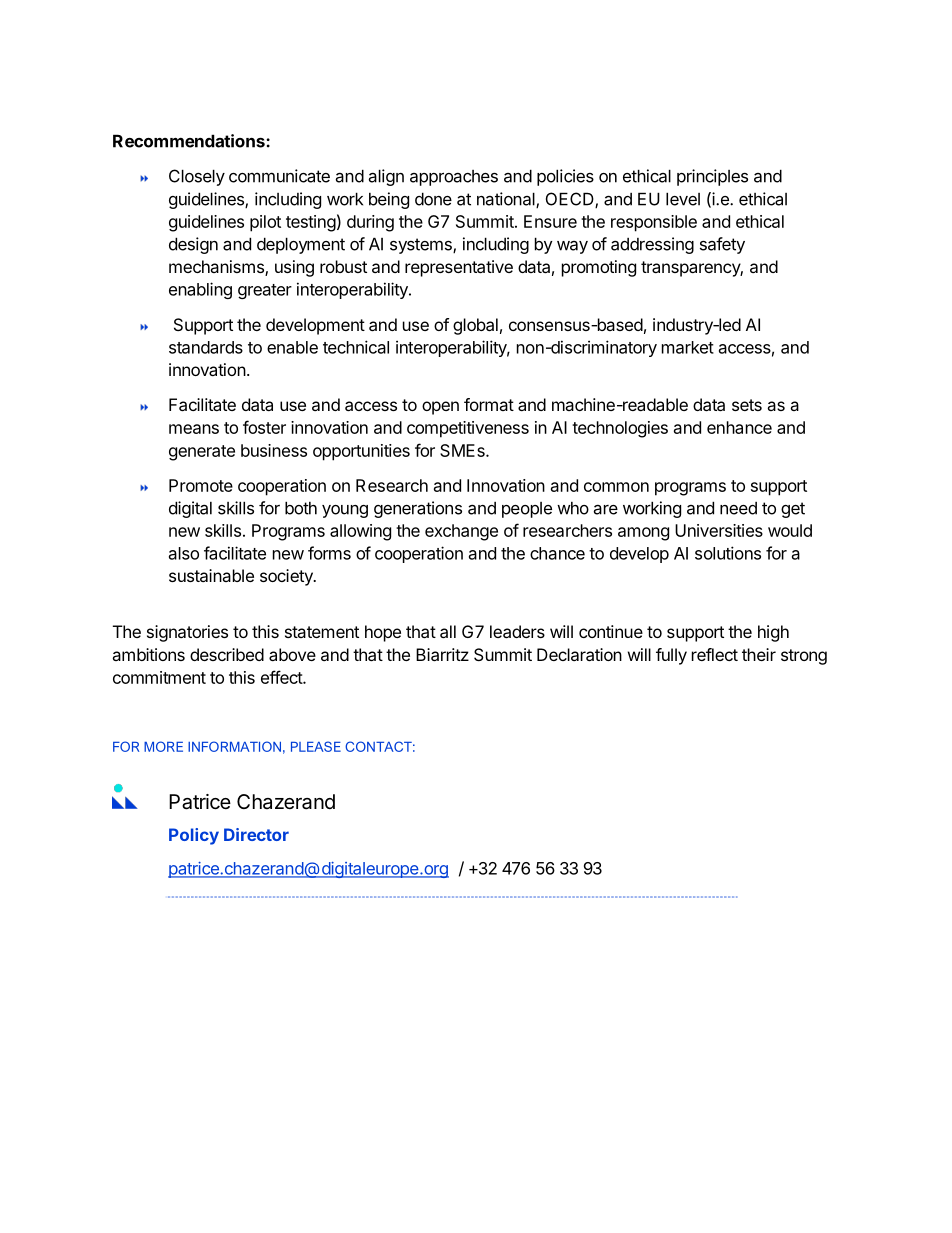 The image size is (952, 1233). I want to click on Closely, so click(197, 177).
